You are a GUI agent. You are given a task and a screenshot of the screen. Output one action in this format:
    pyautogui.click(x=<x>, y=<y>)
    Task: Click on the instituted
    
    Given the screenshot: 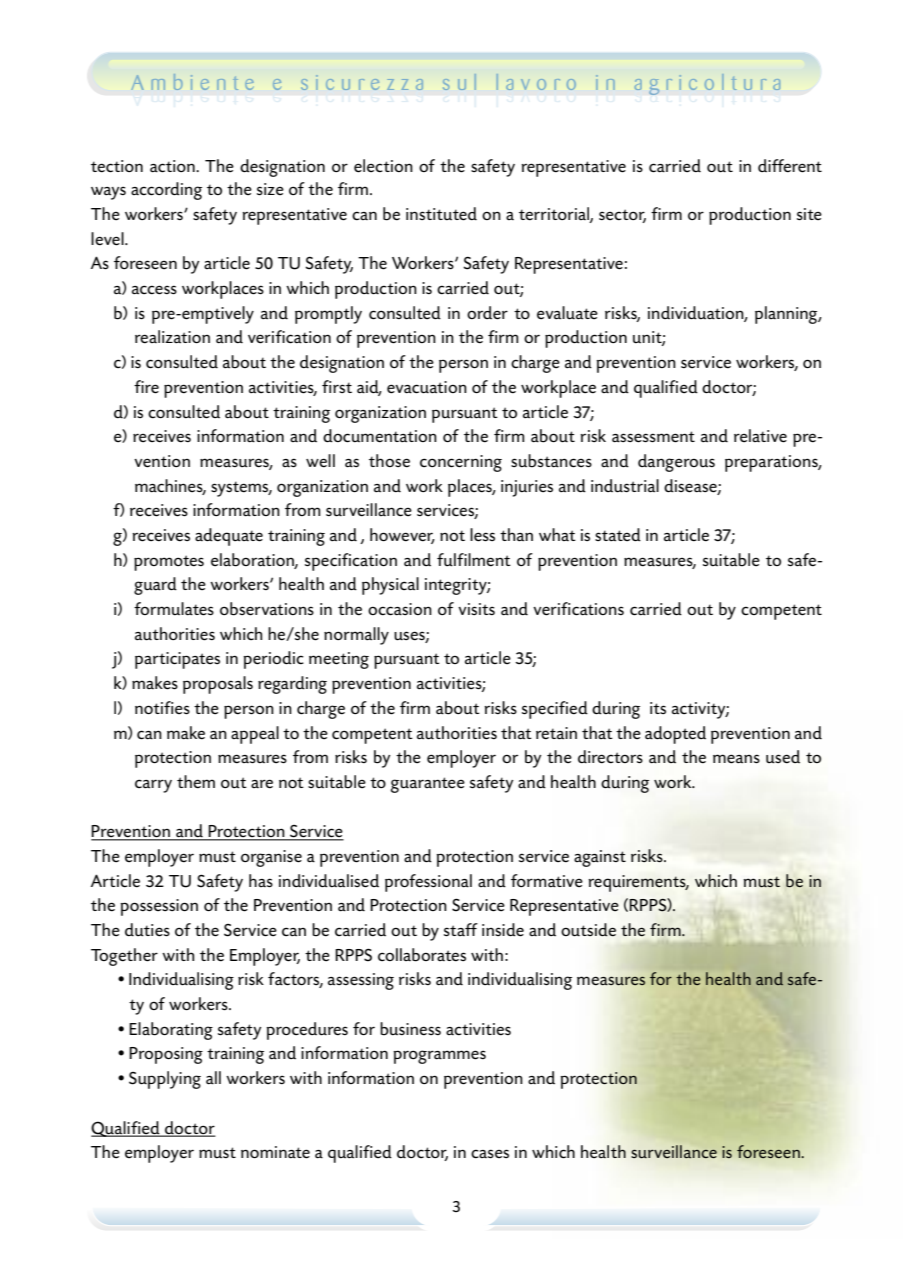 What is the action you would take?
    pyautogui.click(x=441, y=214)
